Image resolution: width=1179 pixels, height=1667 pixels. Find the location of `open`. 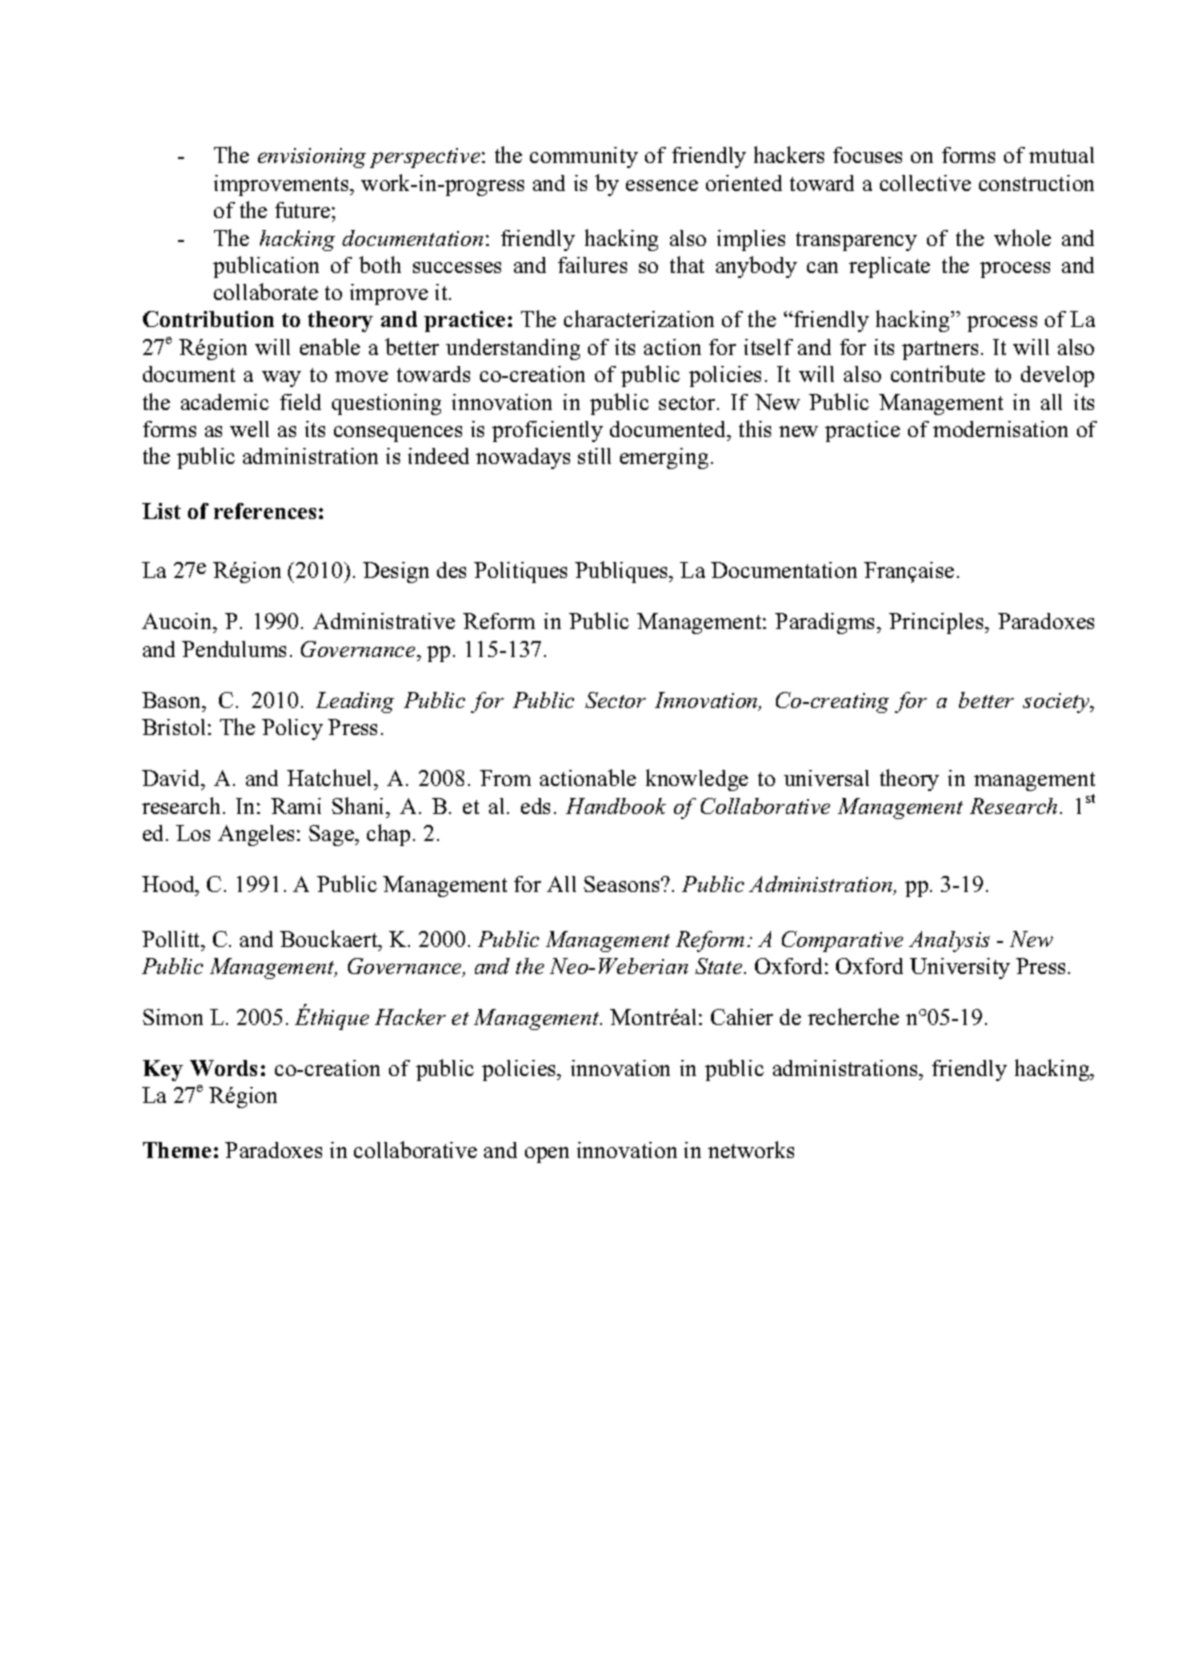

open is located at coordinates (547, 1155).
